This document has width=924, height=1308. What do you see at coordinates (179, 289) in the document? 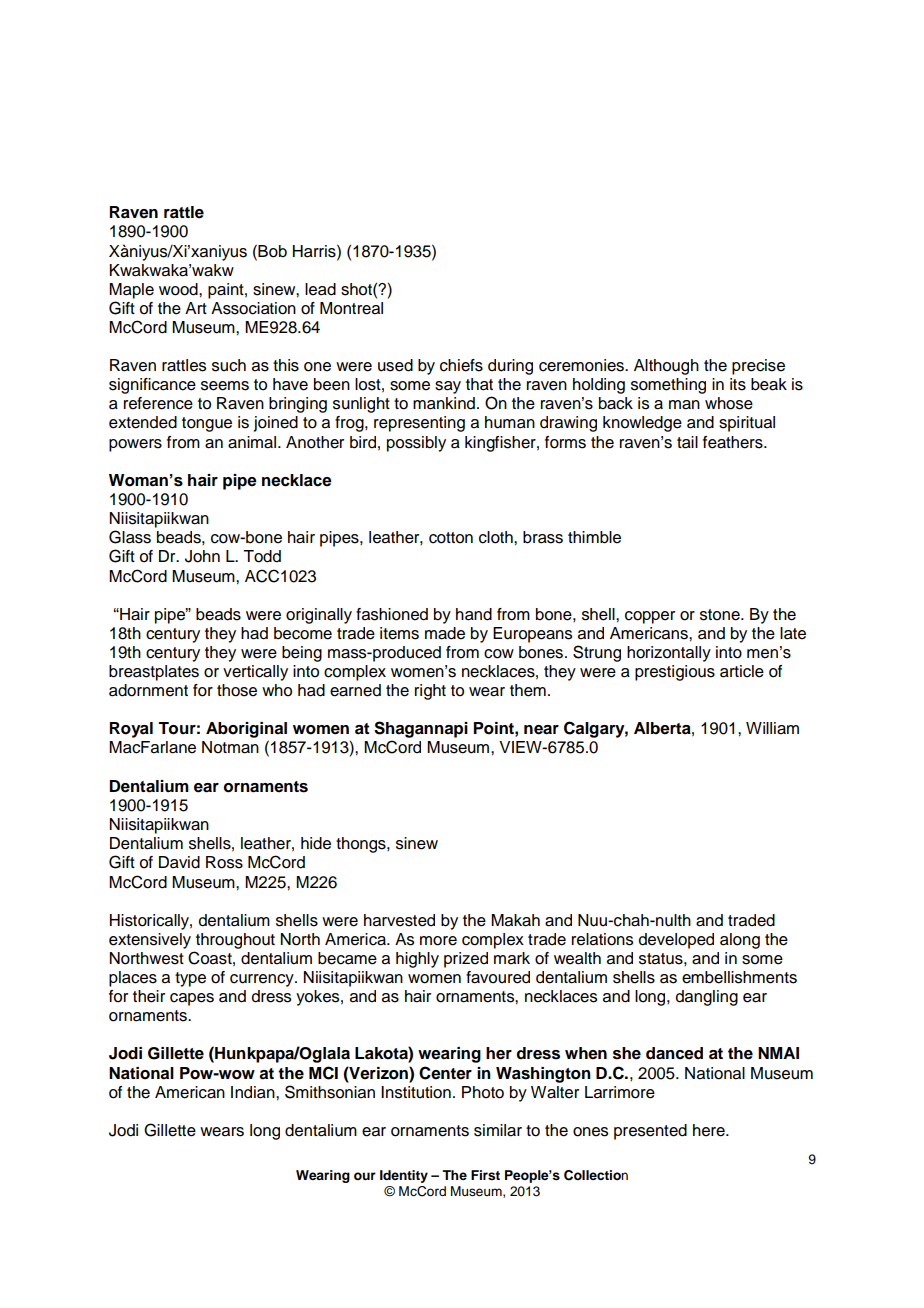
I see `wood` at bounding box center [179, 289].
